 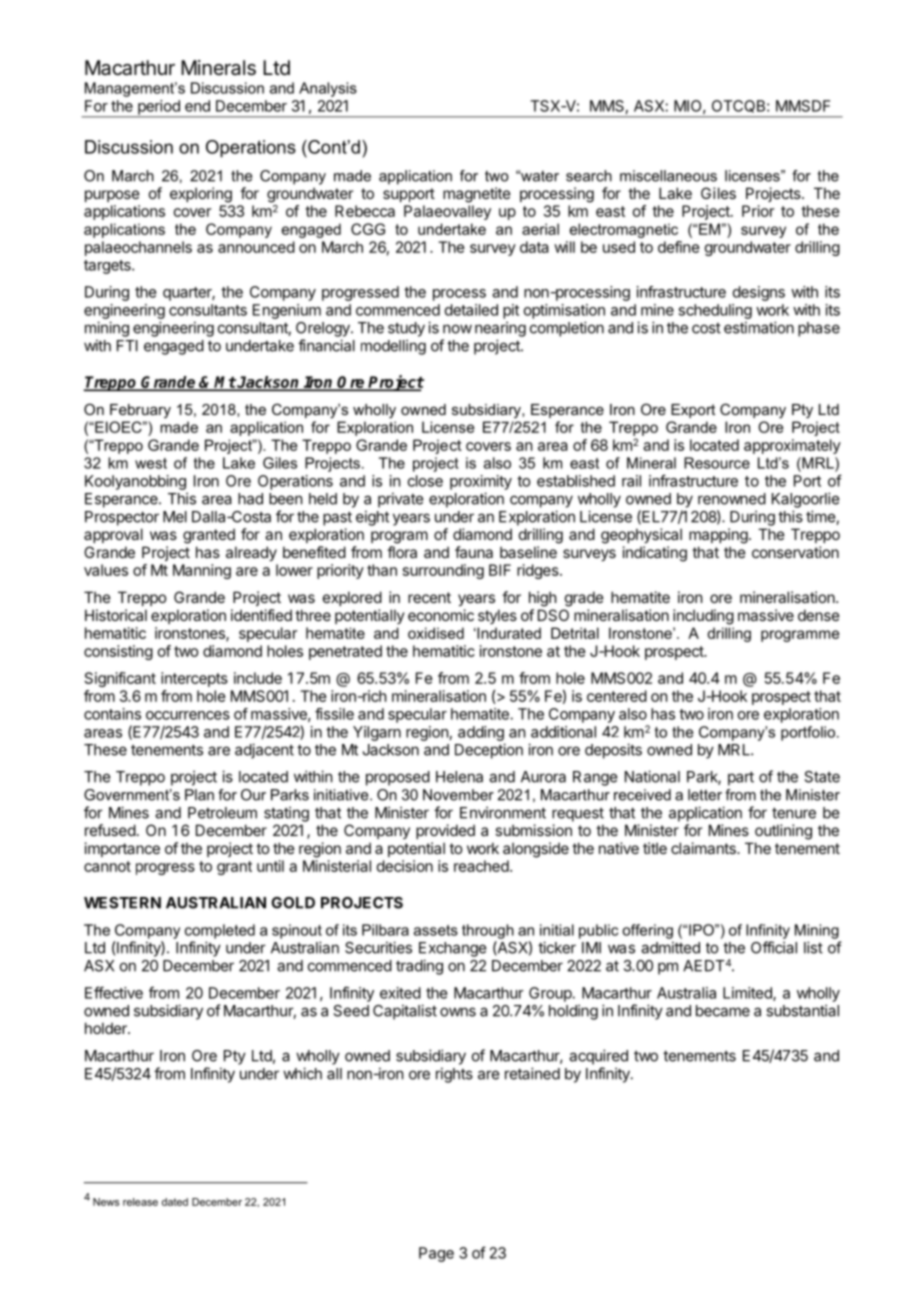 I want to click on end, so click(x=197, y=106).
